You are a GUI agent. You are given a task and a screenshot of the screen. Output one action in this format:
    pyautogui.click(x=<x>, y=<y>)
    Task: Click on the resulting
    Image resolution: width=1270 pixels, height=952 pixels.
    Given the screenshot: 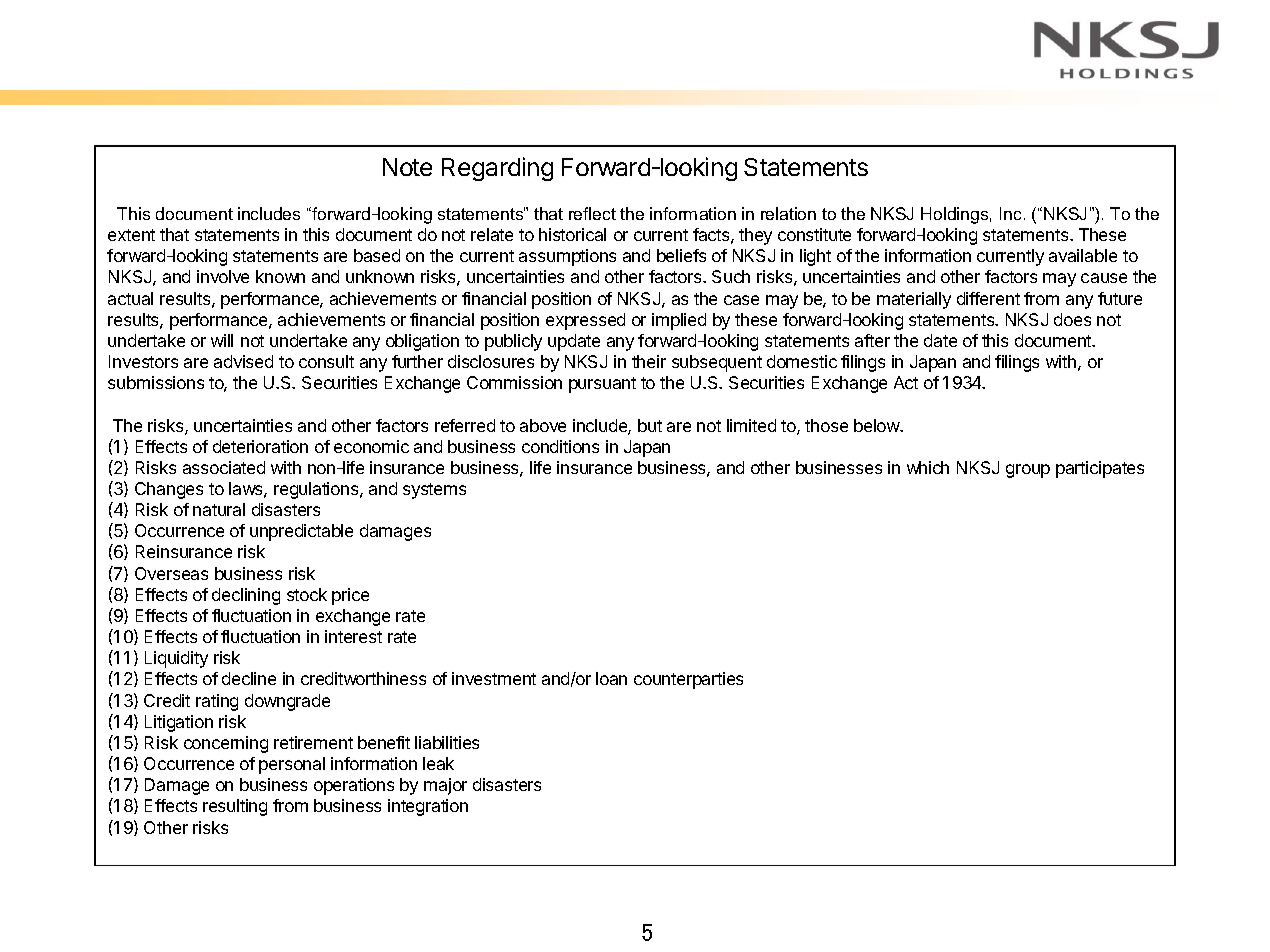 What is the action you would take?
    pyautogui.click(x=235, y=807)
